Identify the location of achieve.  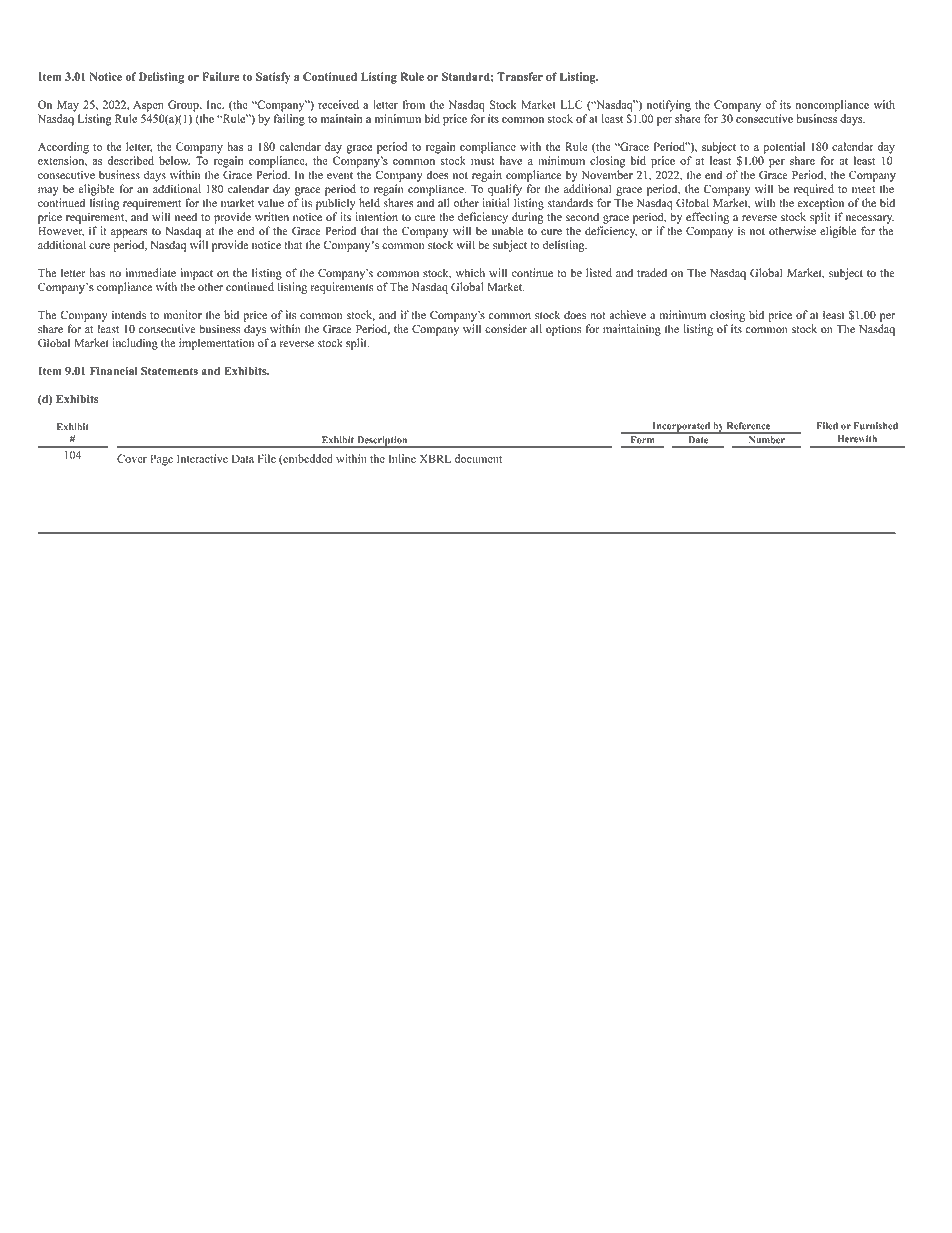
(627, 315).
